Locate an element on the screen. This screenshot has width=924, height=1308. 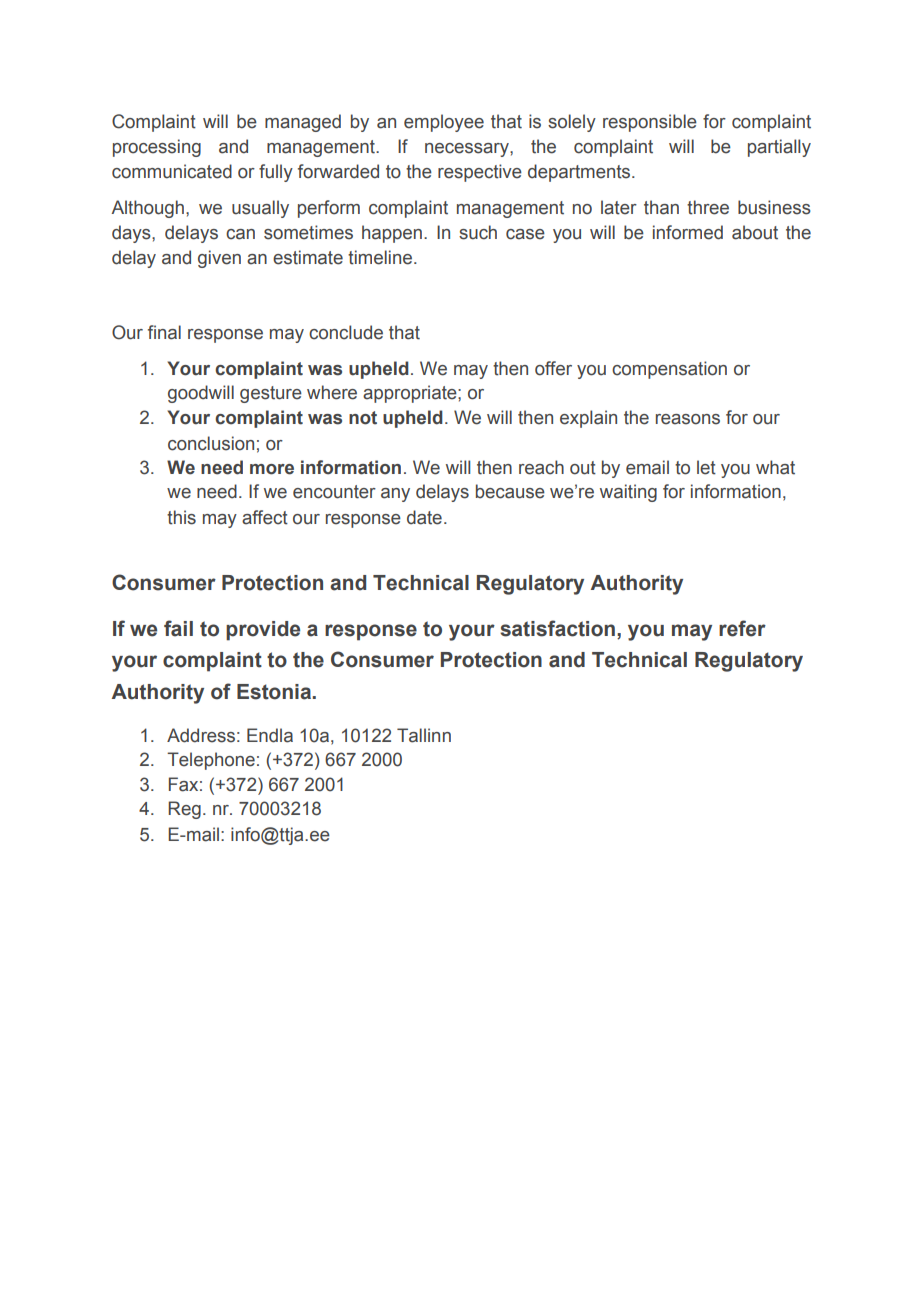
Tallinn is located at coordinates (424, 735).
